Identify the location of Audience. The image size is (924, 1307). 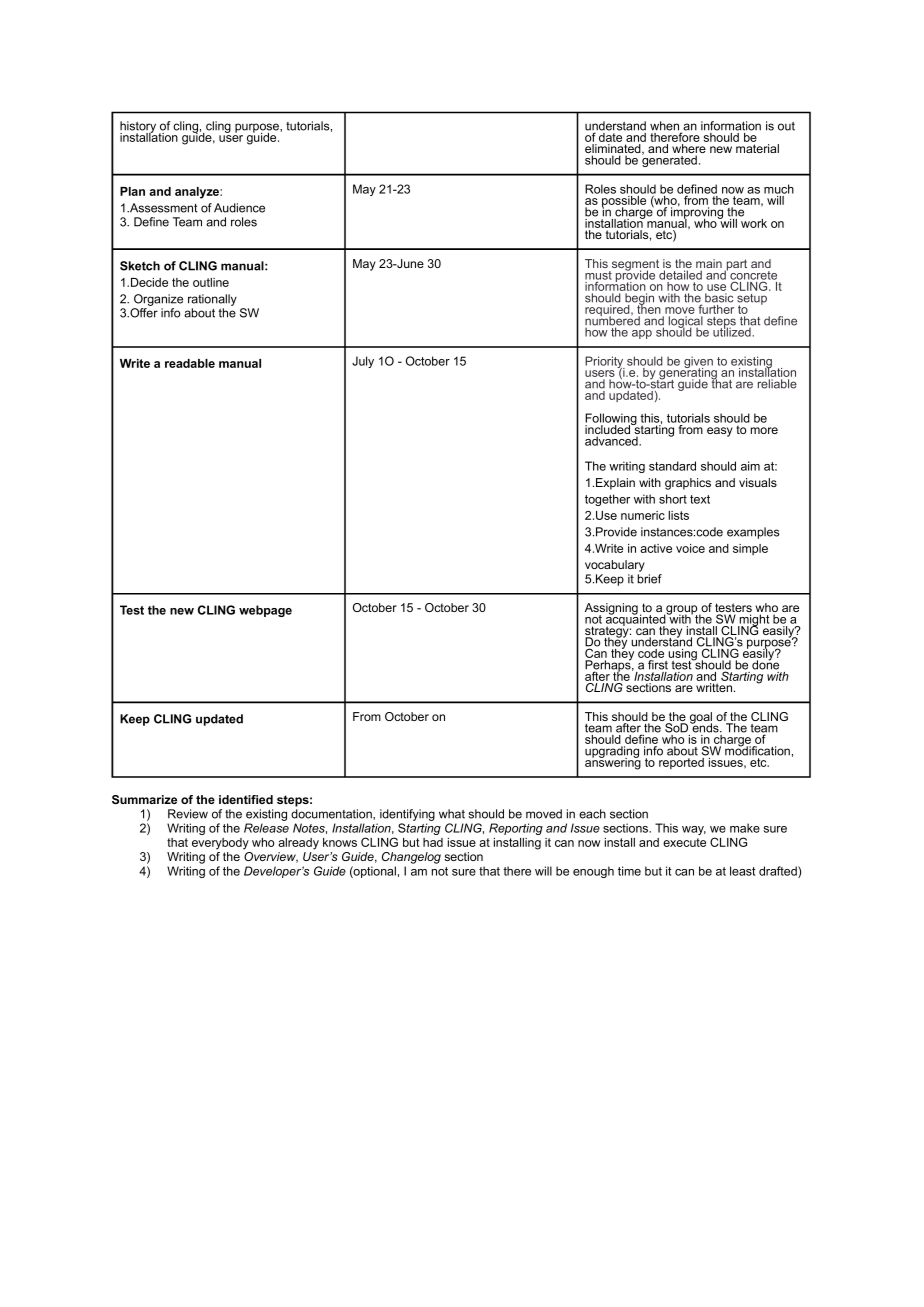
(239, 208).
